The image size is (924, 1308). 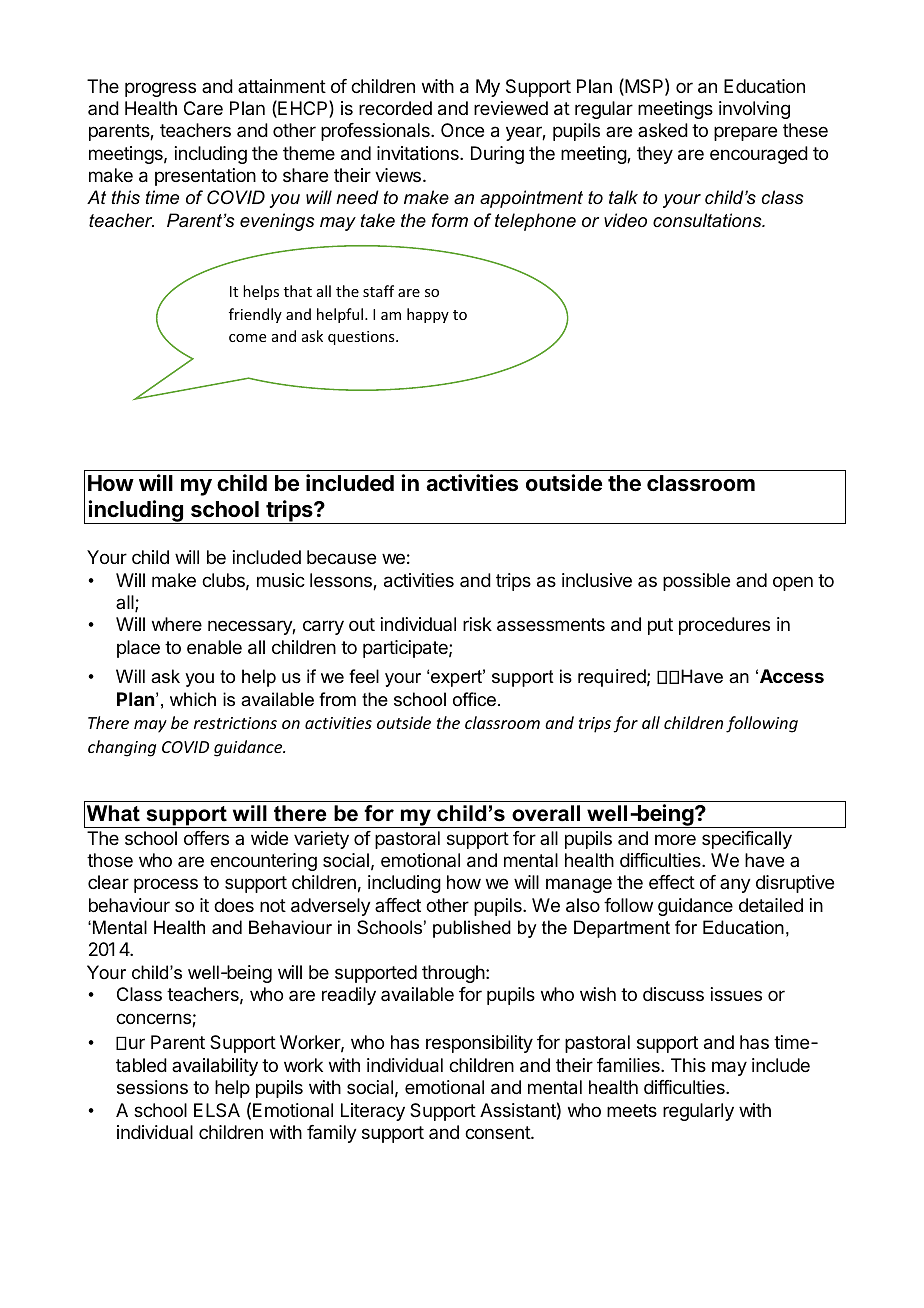 What do you see at coordinates (177, 624) in the page?
I see `where` at bounding box center [177, 624].
